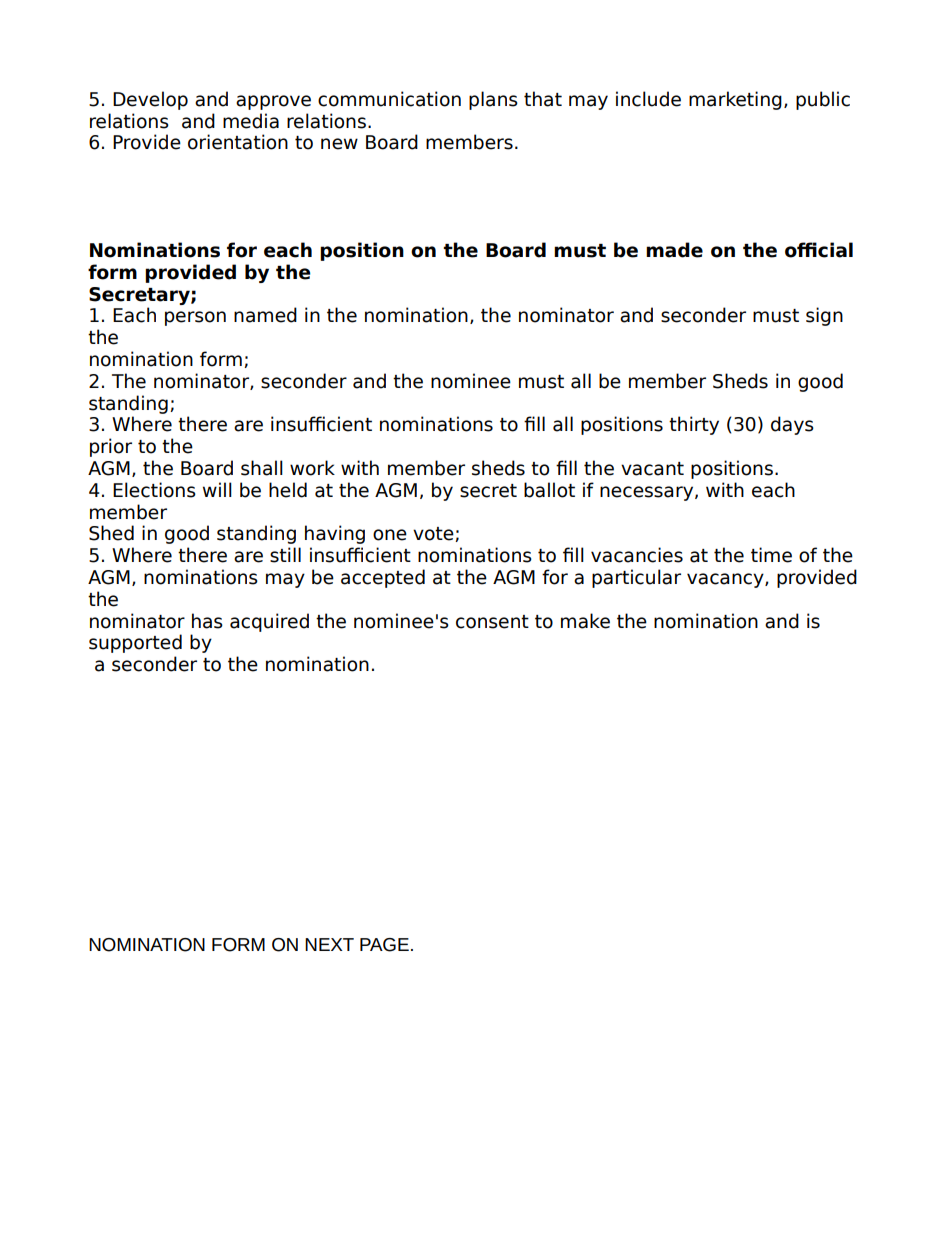 The height and width of the document is (1233, 952). I want to click on person, so click(195, 318).
